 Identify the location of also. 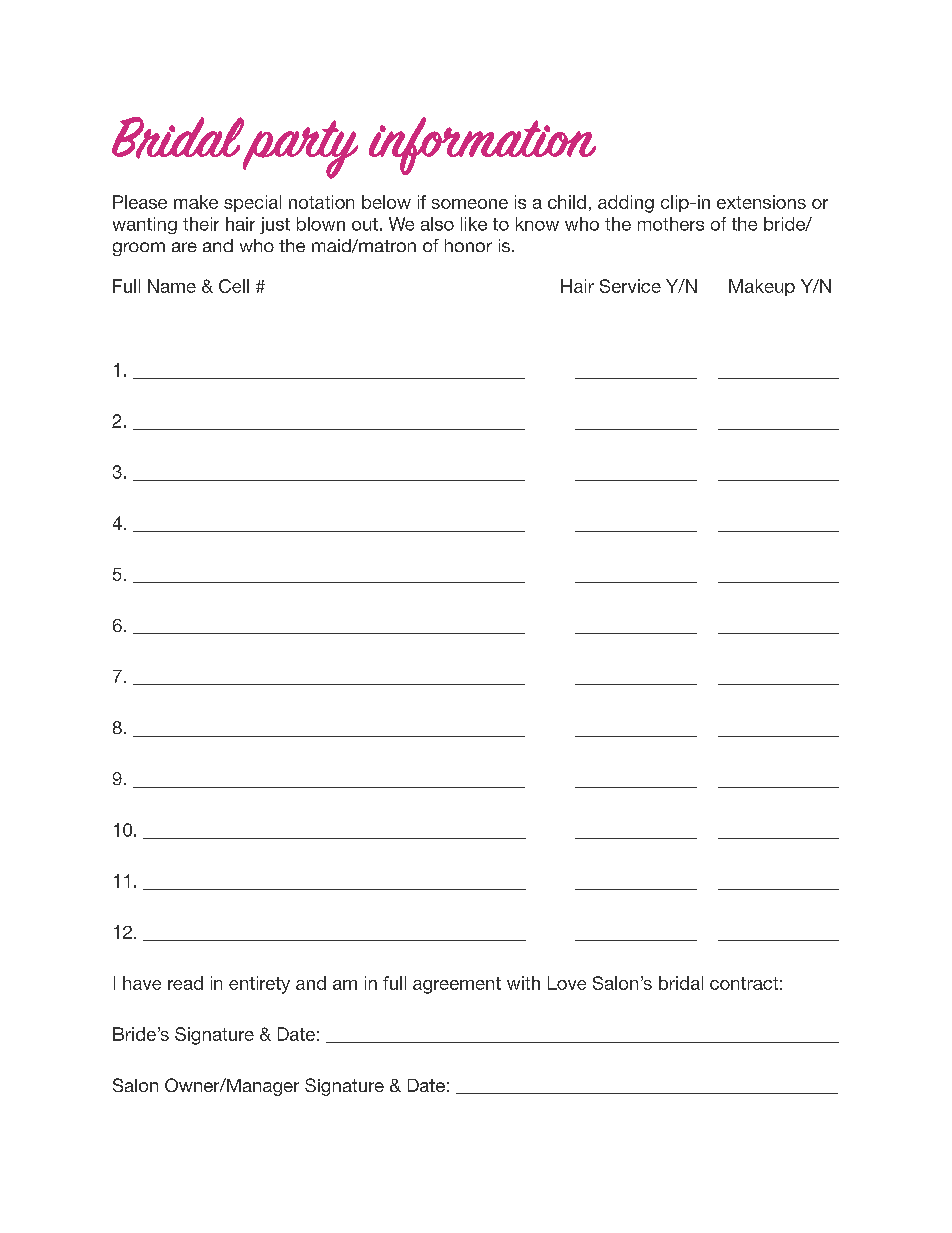
(437, 224).
